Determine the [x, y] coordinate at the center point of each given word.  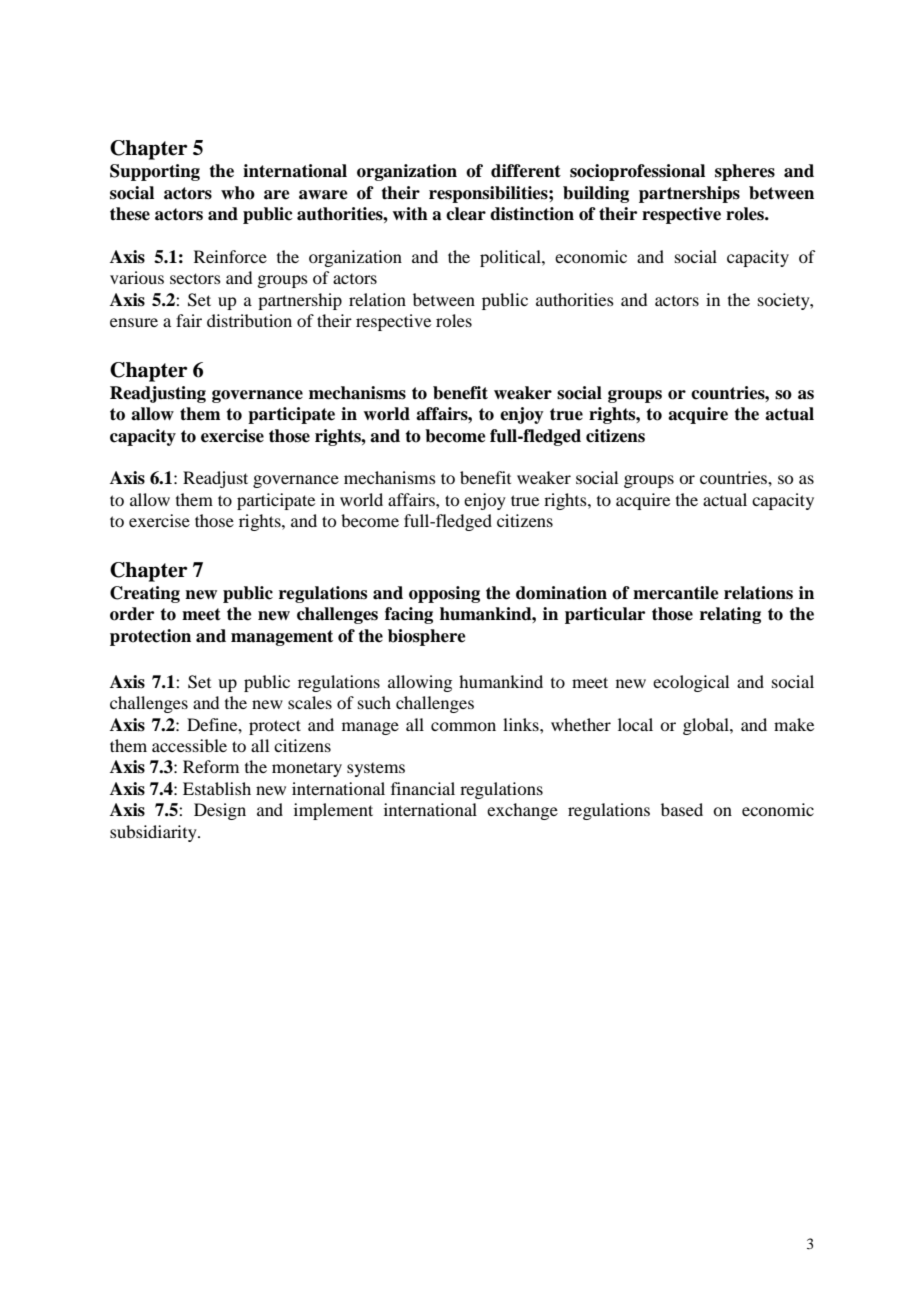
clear [466, 214]
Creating [145, 594]
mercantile [676, 593]
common [463, 726]
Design [220, 811]
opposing [444, 594]
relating [730, 615]
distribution [249, 320]
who [238, 193]
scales [310, 702]
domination [561, 593]
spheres [745, 172]
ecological [691, 683]
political [511, 258]
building [596, 194]
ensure [134, 322]
